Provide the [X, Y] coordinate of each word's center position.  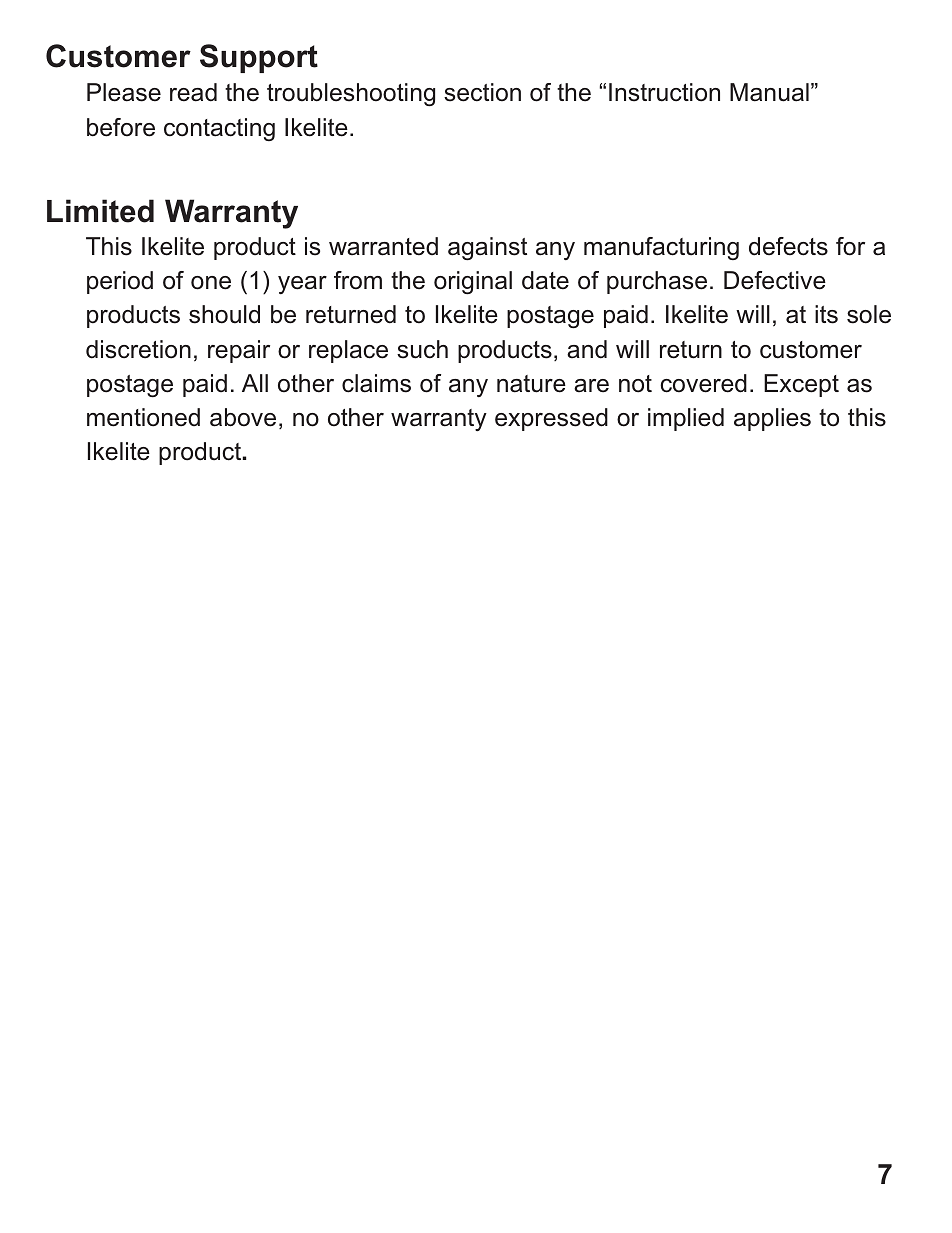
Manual [769, 92]
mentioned [143, 417]
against [487, 249]
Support [259, 58]
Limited [100, 211]
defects [788, 246]
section [482, 92]
